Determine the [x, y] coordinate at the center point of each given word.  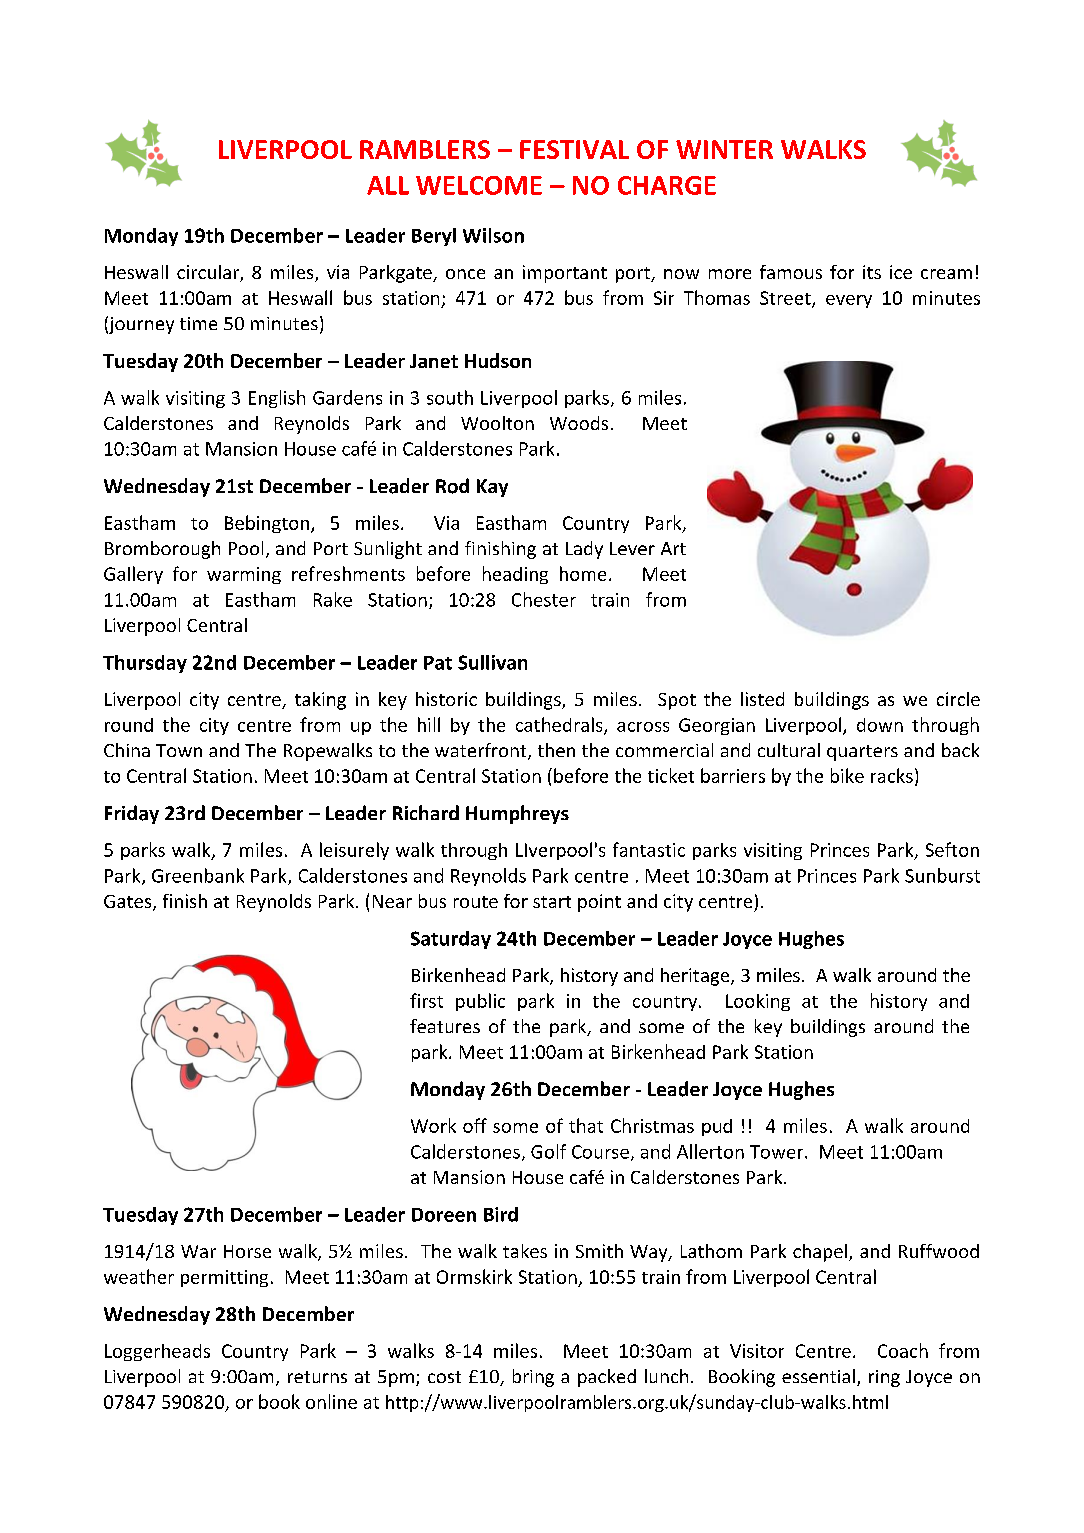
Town [179, 750]
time [198, 323]
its [872, 272]
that [586, 1125]
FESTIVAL [574, 149]
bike [847, 775]
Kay [492, 488]
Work [433, 1125]
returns [317, 1377]
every [849, 301]
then [556, 750]
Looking [758, 1002]
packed [607, 1378]
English [277, 399]
